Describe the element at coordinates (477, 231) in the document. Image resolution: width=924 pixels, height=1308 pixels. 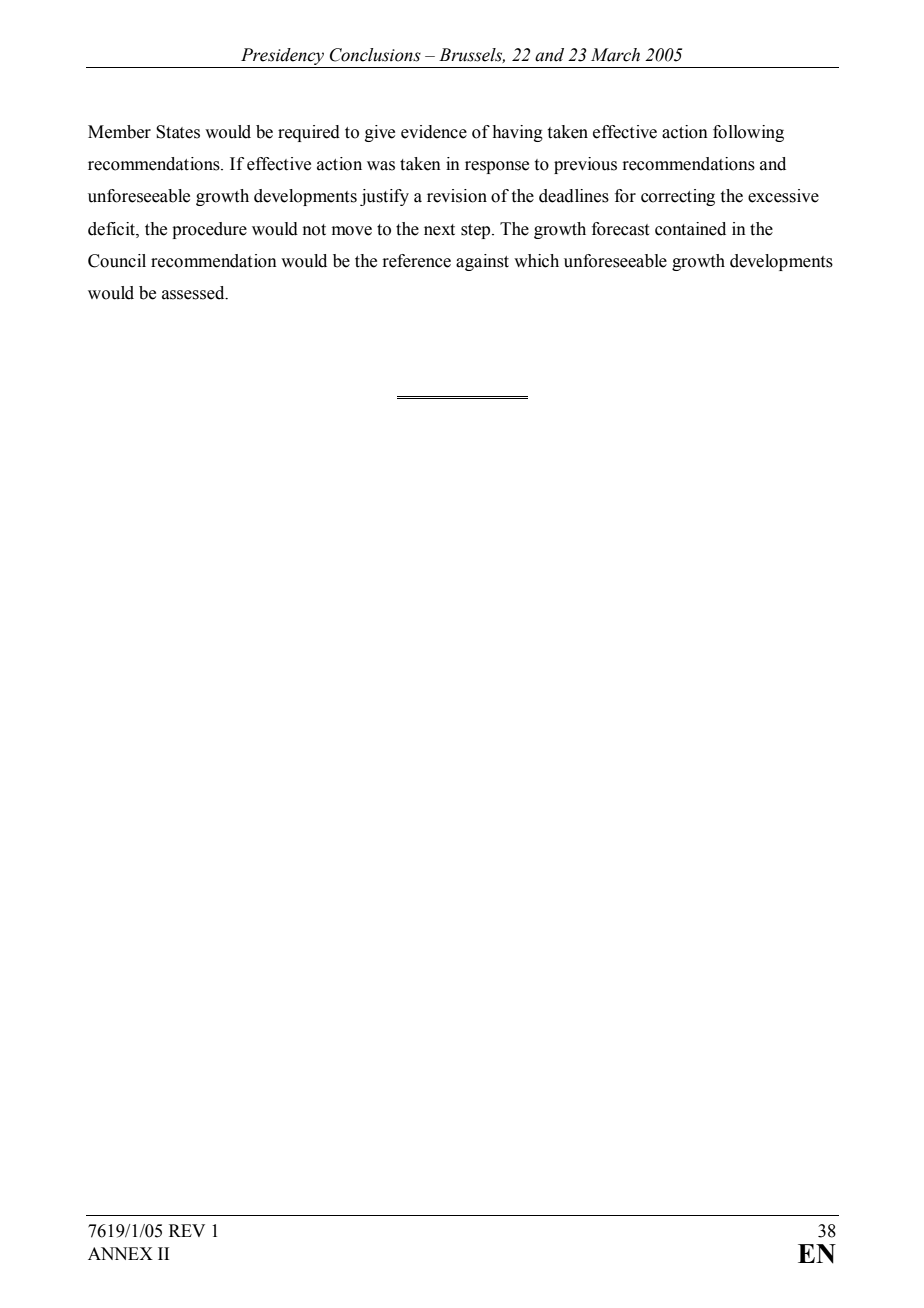
I see `step` at that location.
